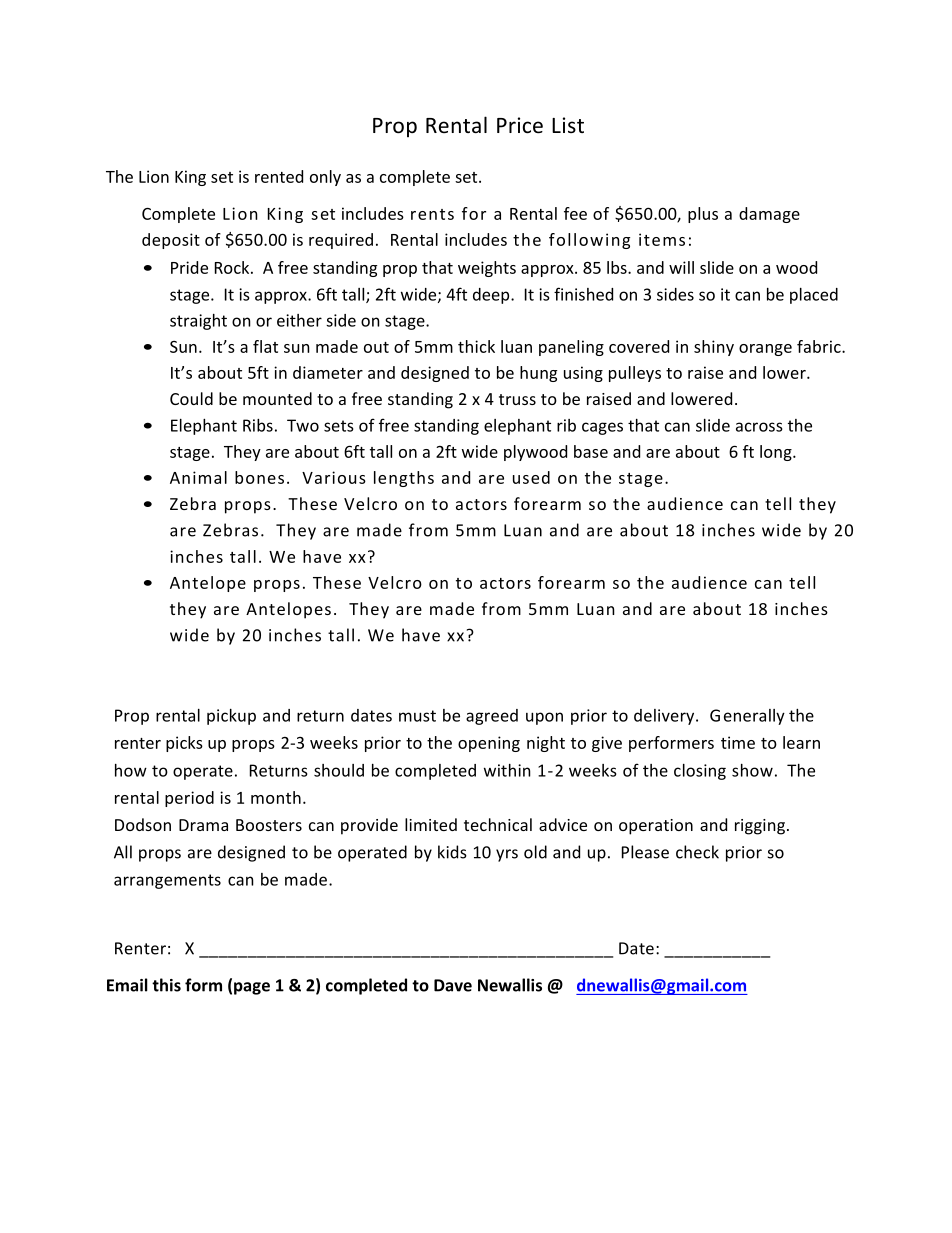 This page has height=1233, width=952. What do you see at coordinates (777, 453) in the page?
I see `long` at bounding box center [777, 453].
